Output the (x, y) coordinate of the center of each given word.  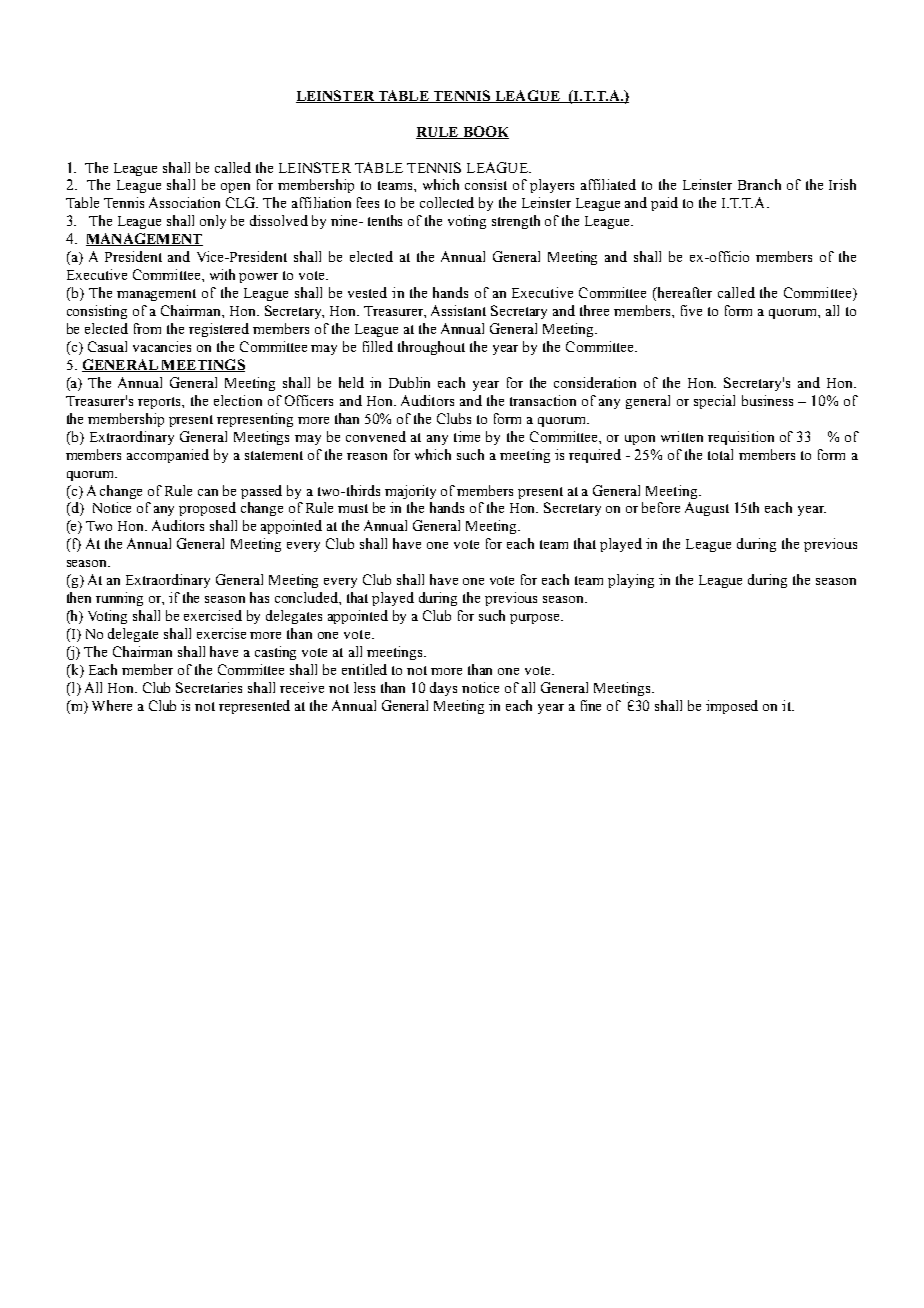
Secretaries (209, 687)
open (235, 188)
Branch (759, 184)
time (467, 436)
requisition (741, 438)
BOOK (484, 132)
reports (160, 403)
